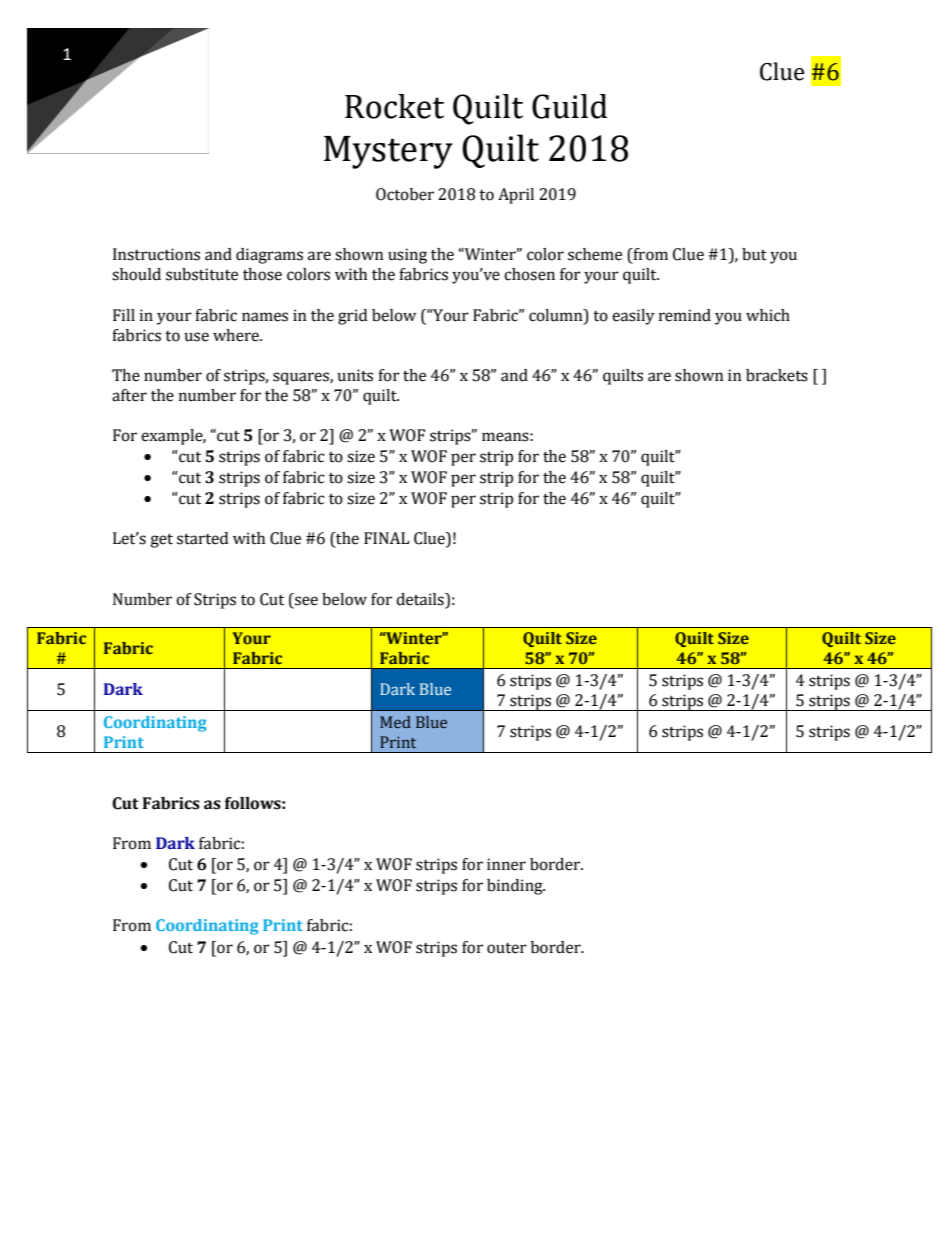 The width and height of the screenshot is (952, 1233). What do you see at coordinates (570, 106) in the screenshot?
I see `Guild` at bounding box center [570, 106].
